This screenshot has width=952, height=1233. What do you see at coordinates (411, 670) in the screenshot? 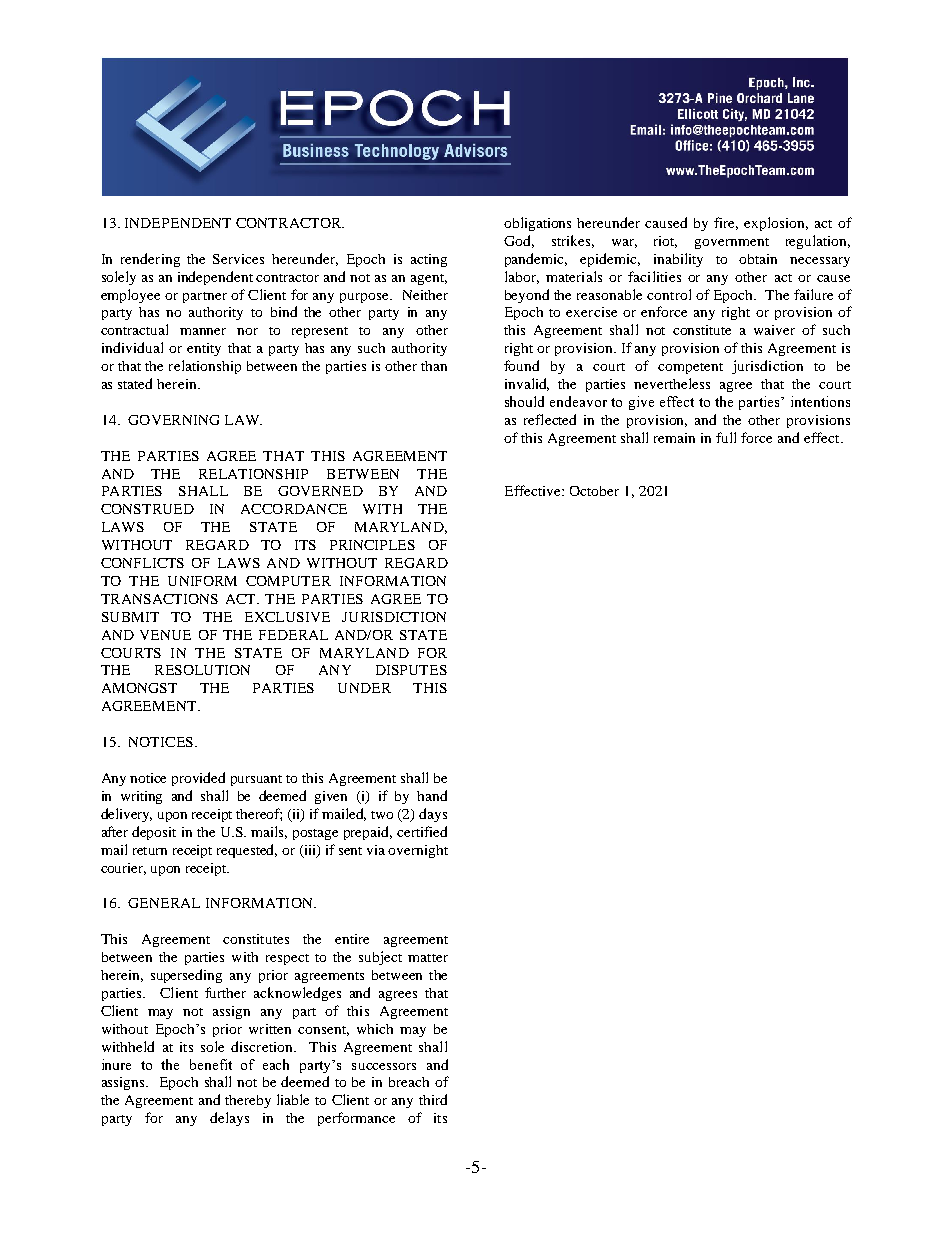
I see `DISPUTES` at bounding box center [411, 670].
